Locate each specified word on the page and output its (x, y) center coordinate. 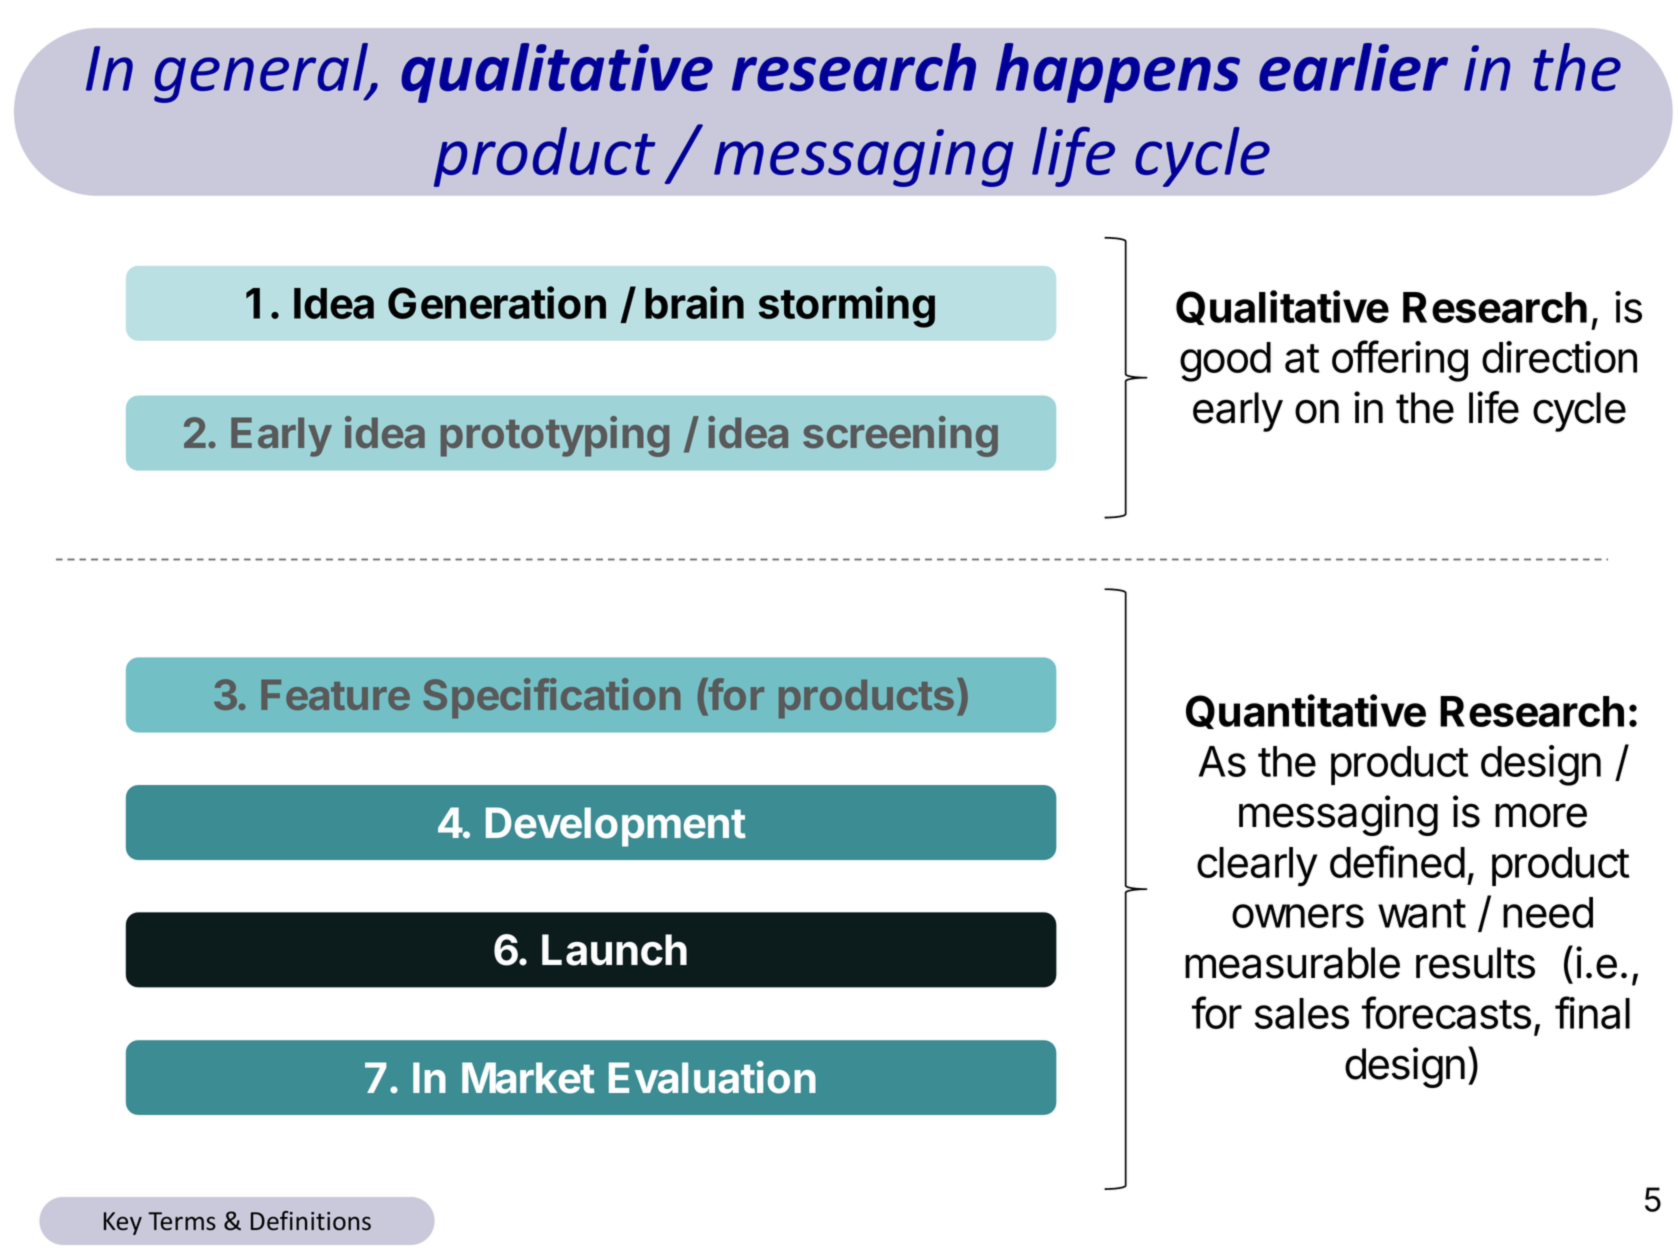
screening (900, 436)
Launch (614, 950)
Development (616, 827)
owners (1298, 916)
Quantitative (1306, 711)
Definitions (311, 1221)
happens (1118, 73)
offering (1400, 361)
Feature (335, 695)
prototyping (555, 436)
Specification (551, 698)
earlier (1353, 67)
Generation (497, 302)
